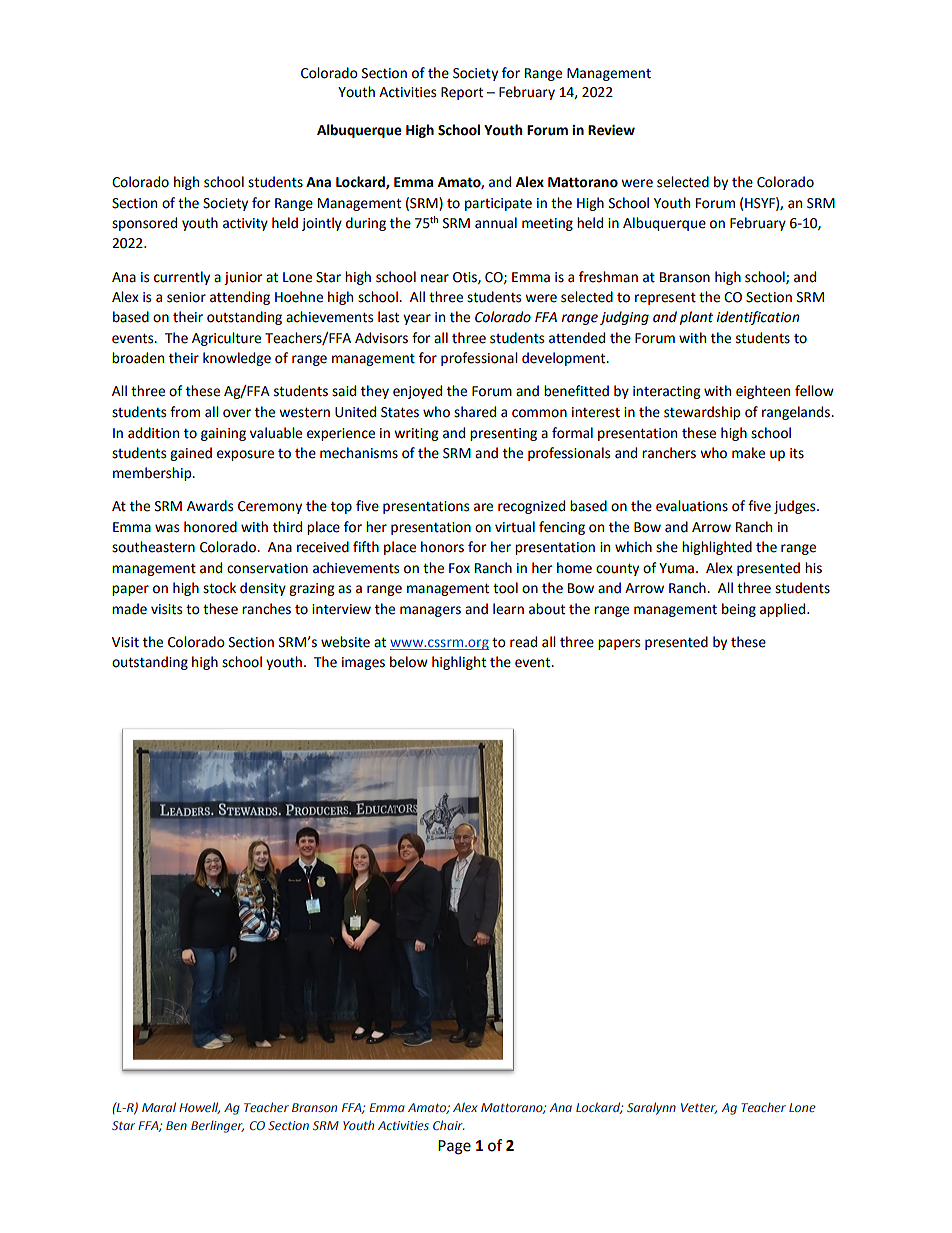 The width and height of the screenshot is (952, 1233). Describe the element at coordinates (219, 588) in the screenshot. I see `stock` at that location.
